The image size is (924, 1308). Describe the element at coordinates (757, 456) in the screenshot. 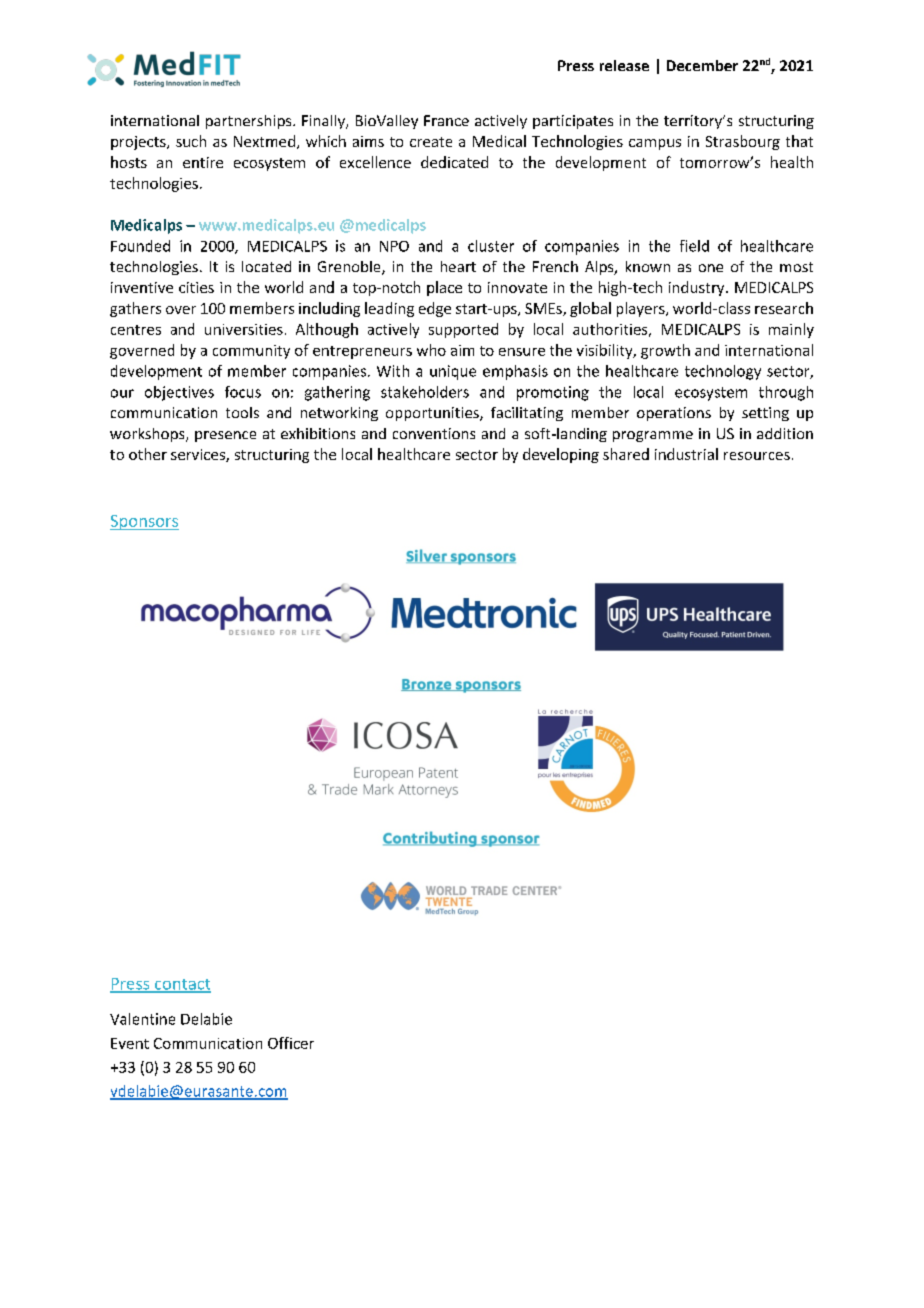

I see `resources` at that location.
